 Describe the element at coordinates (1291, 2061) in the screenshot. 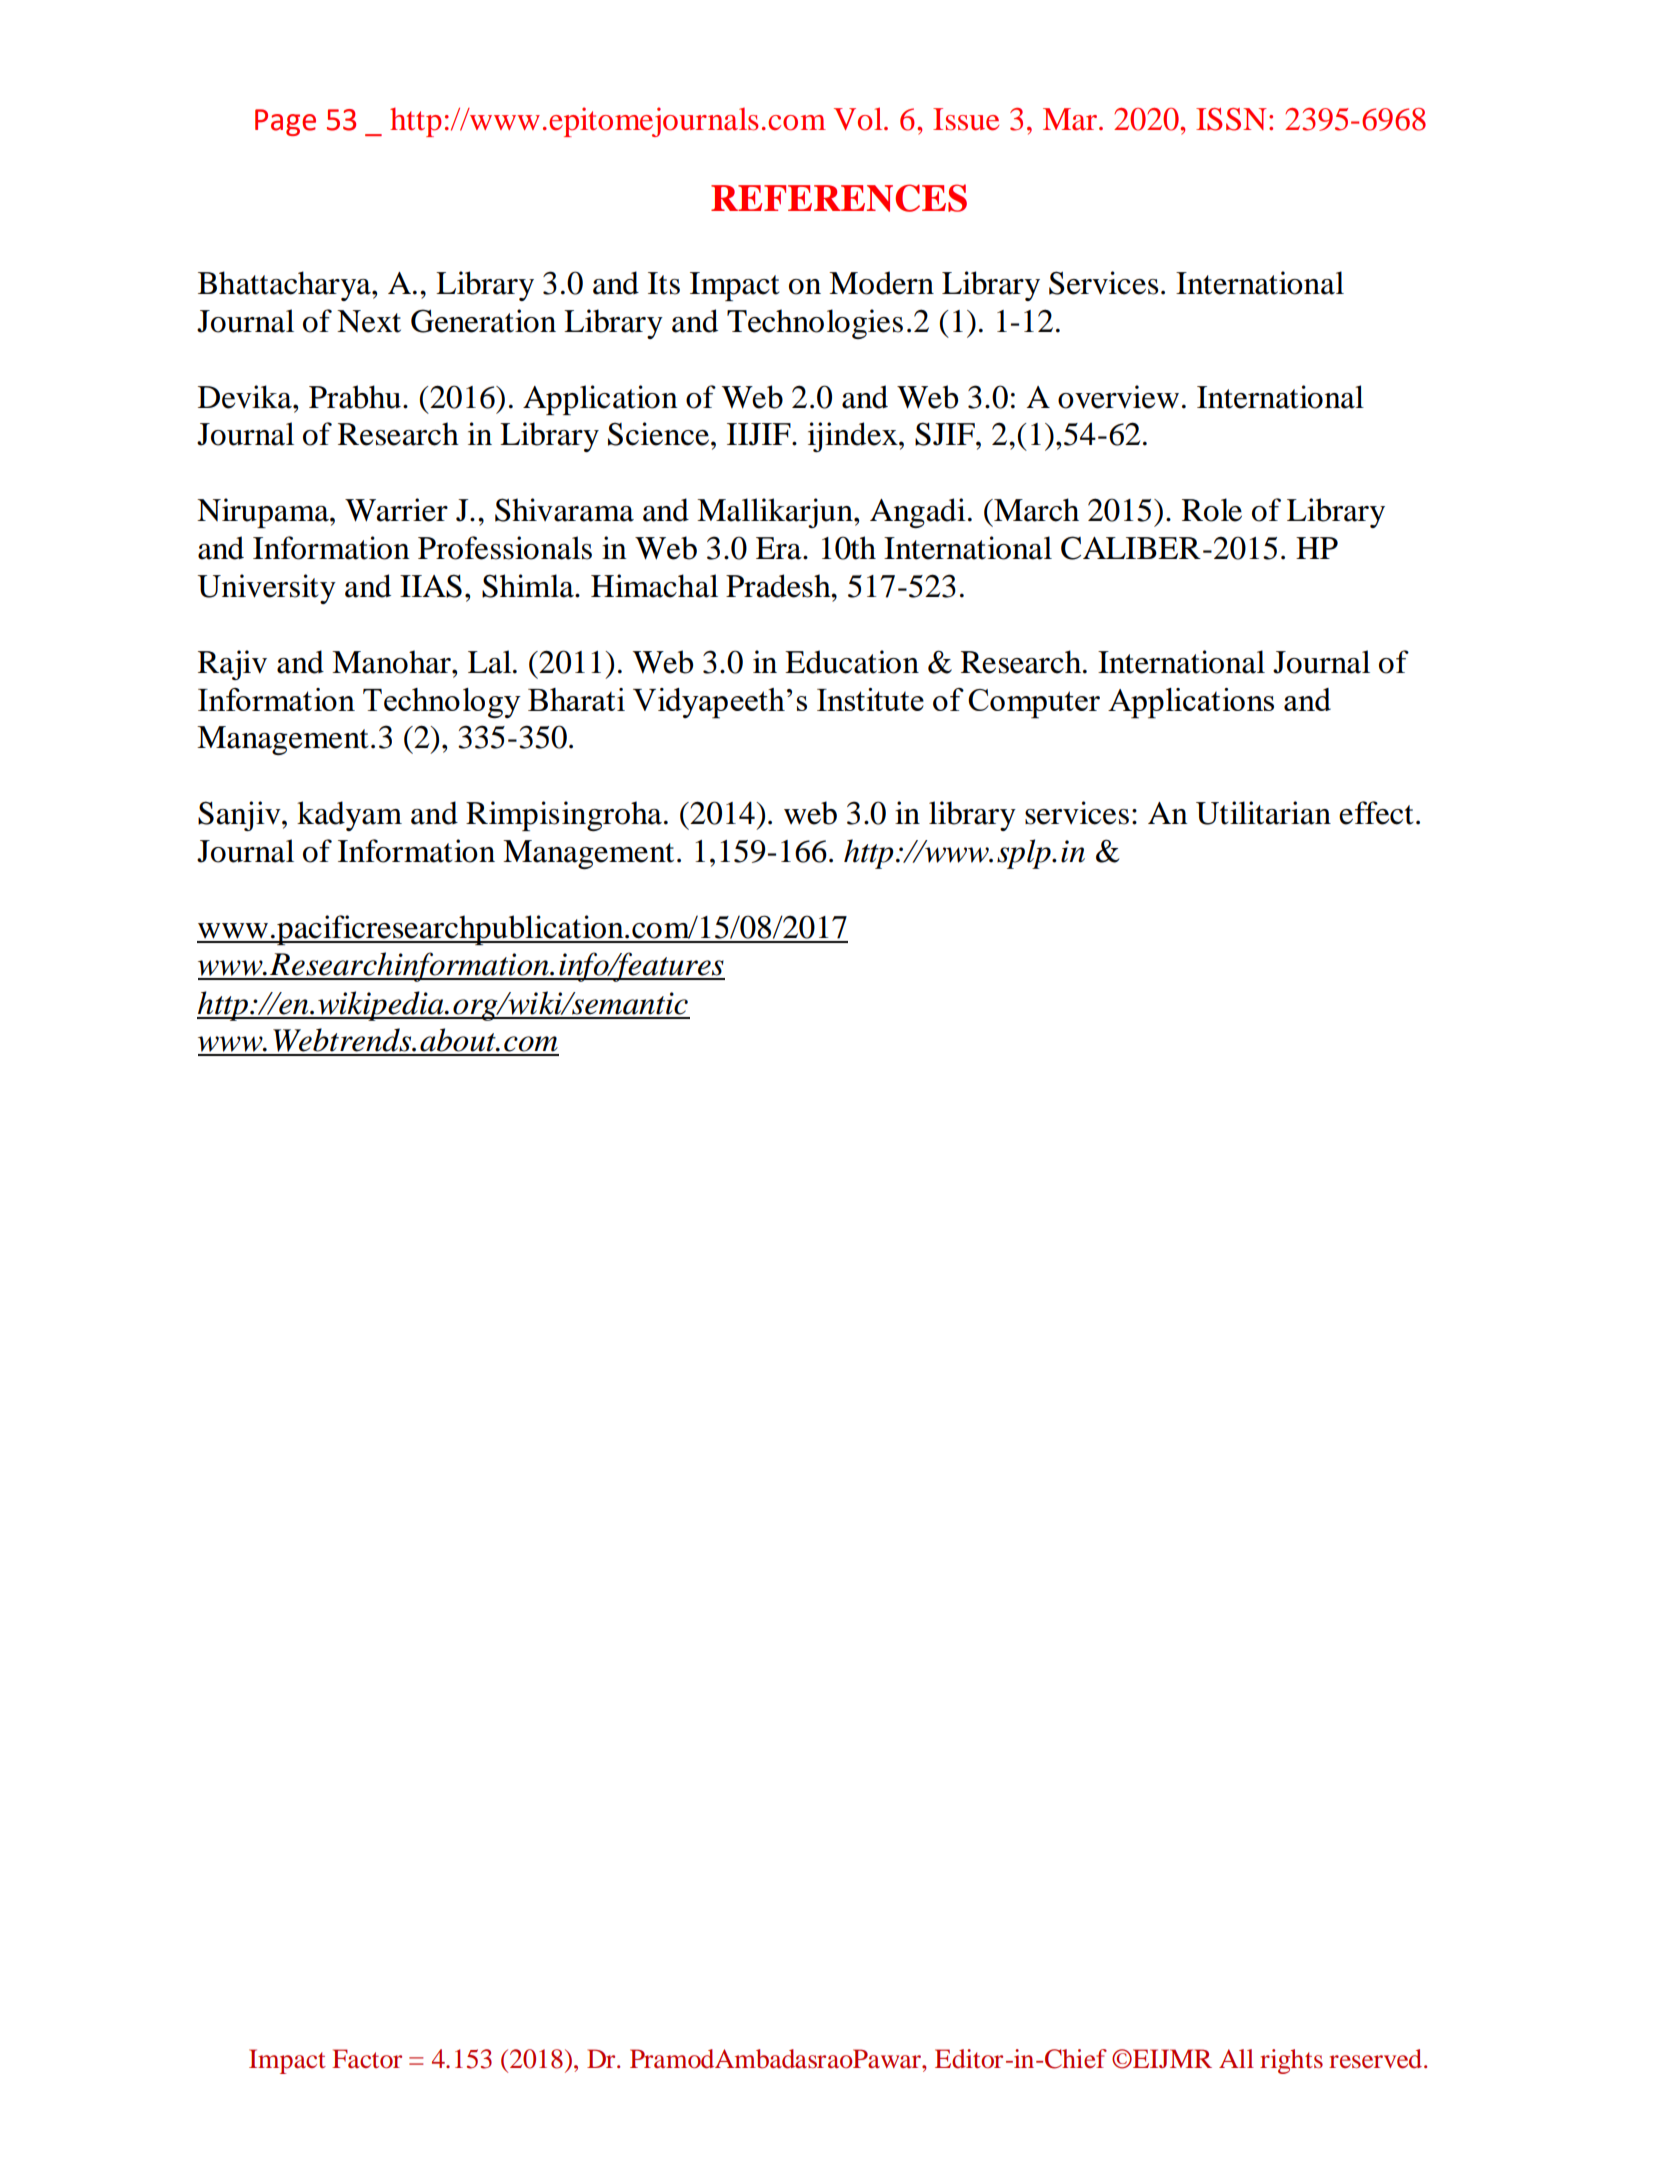

I see `rights` at that location.
